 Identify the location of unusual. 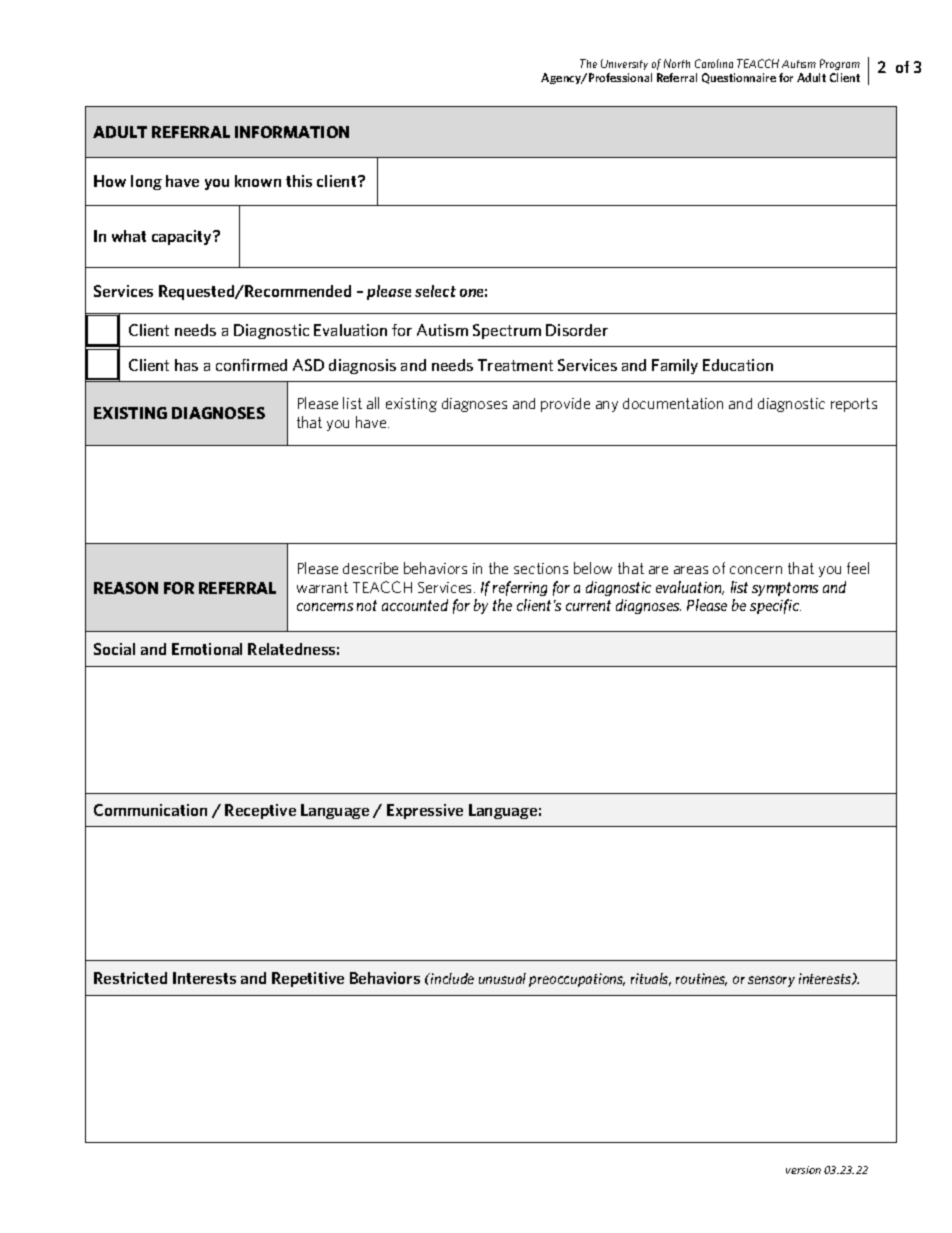
(502, 978).
